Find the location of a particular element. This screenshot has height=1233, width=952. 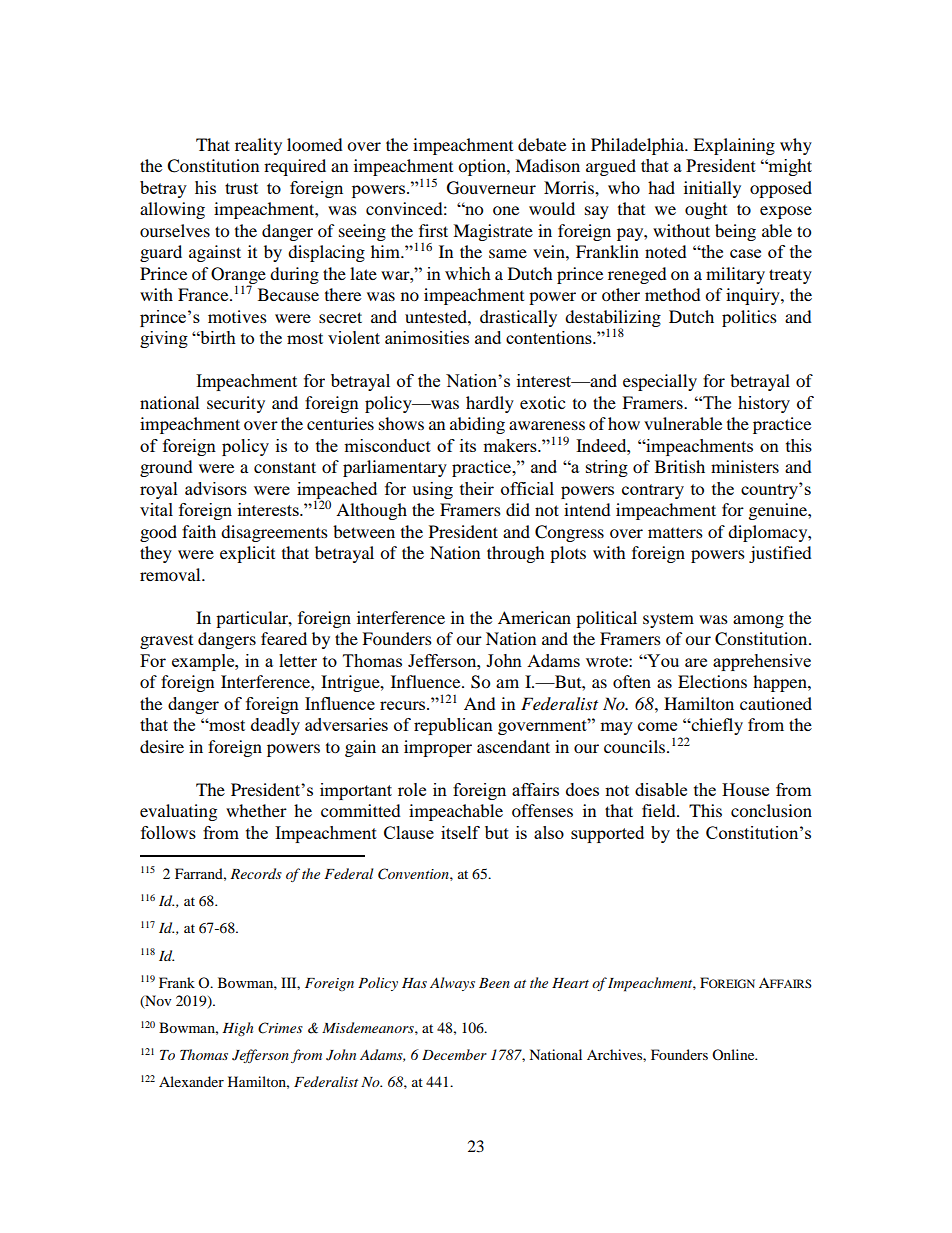

option is located at coordinates (483, 167).
